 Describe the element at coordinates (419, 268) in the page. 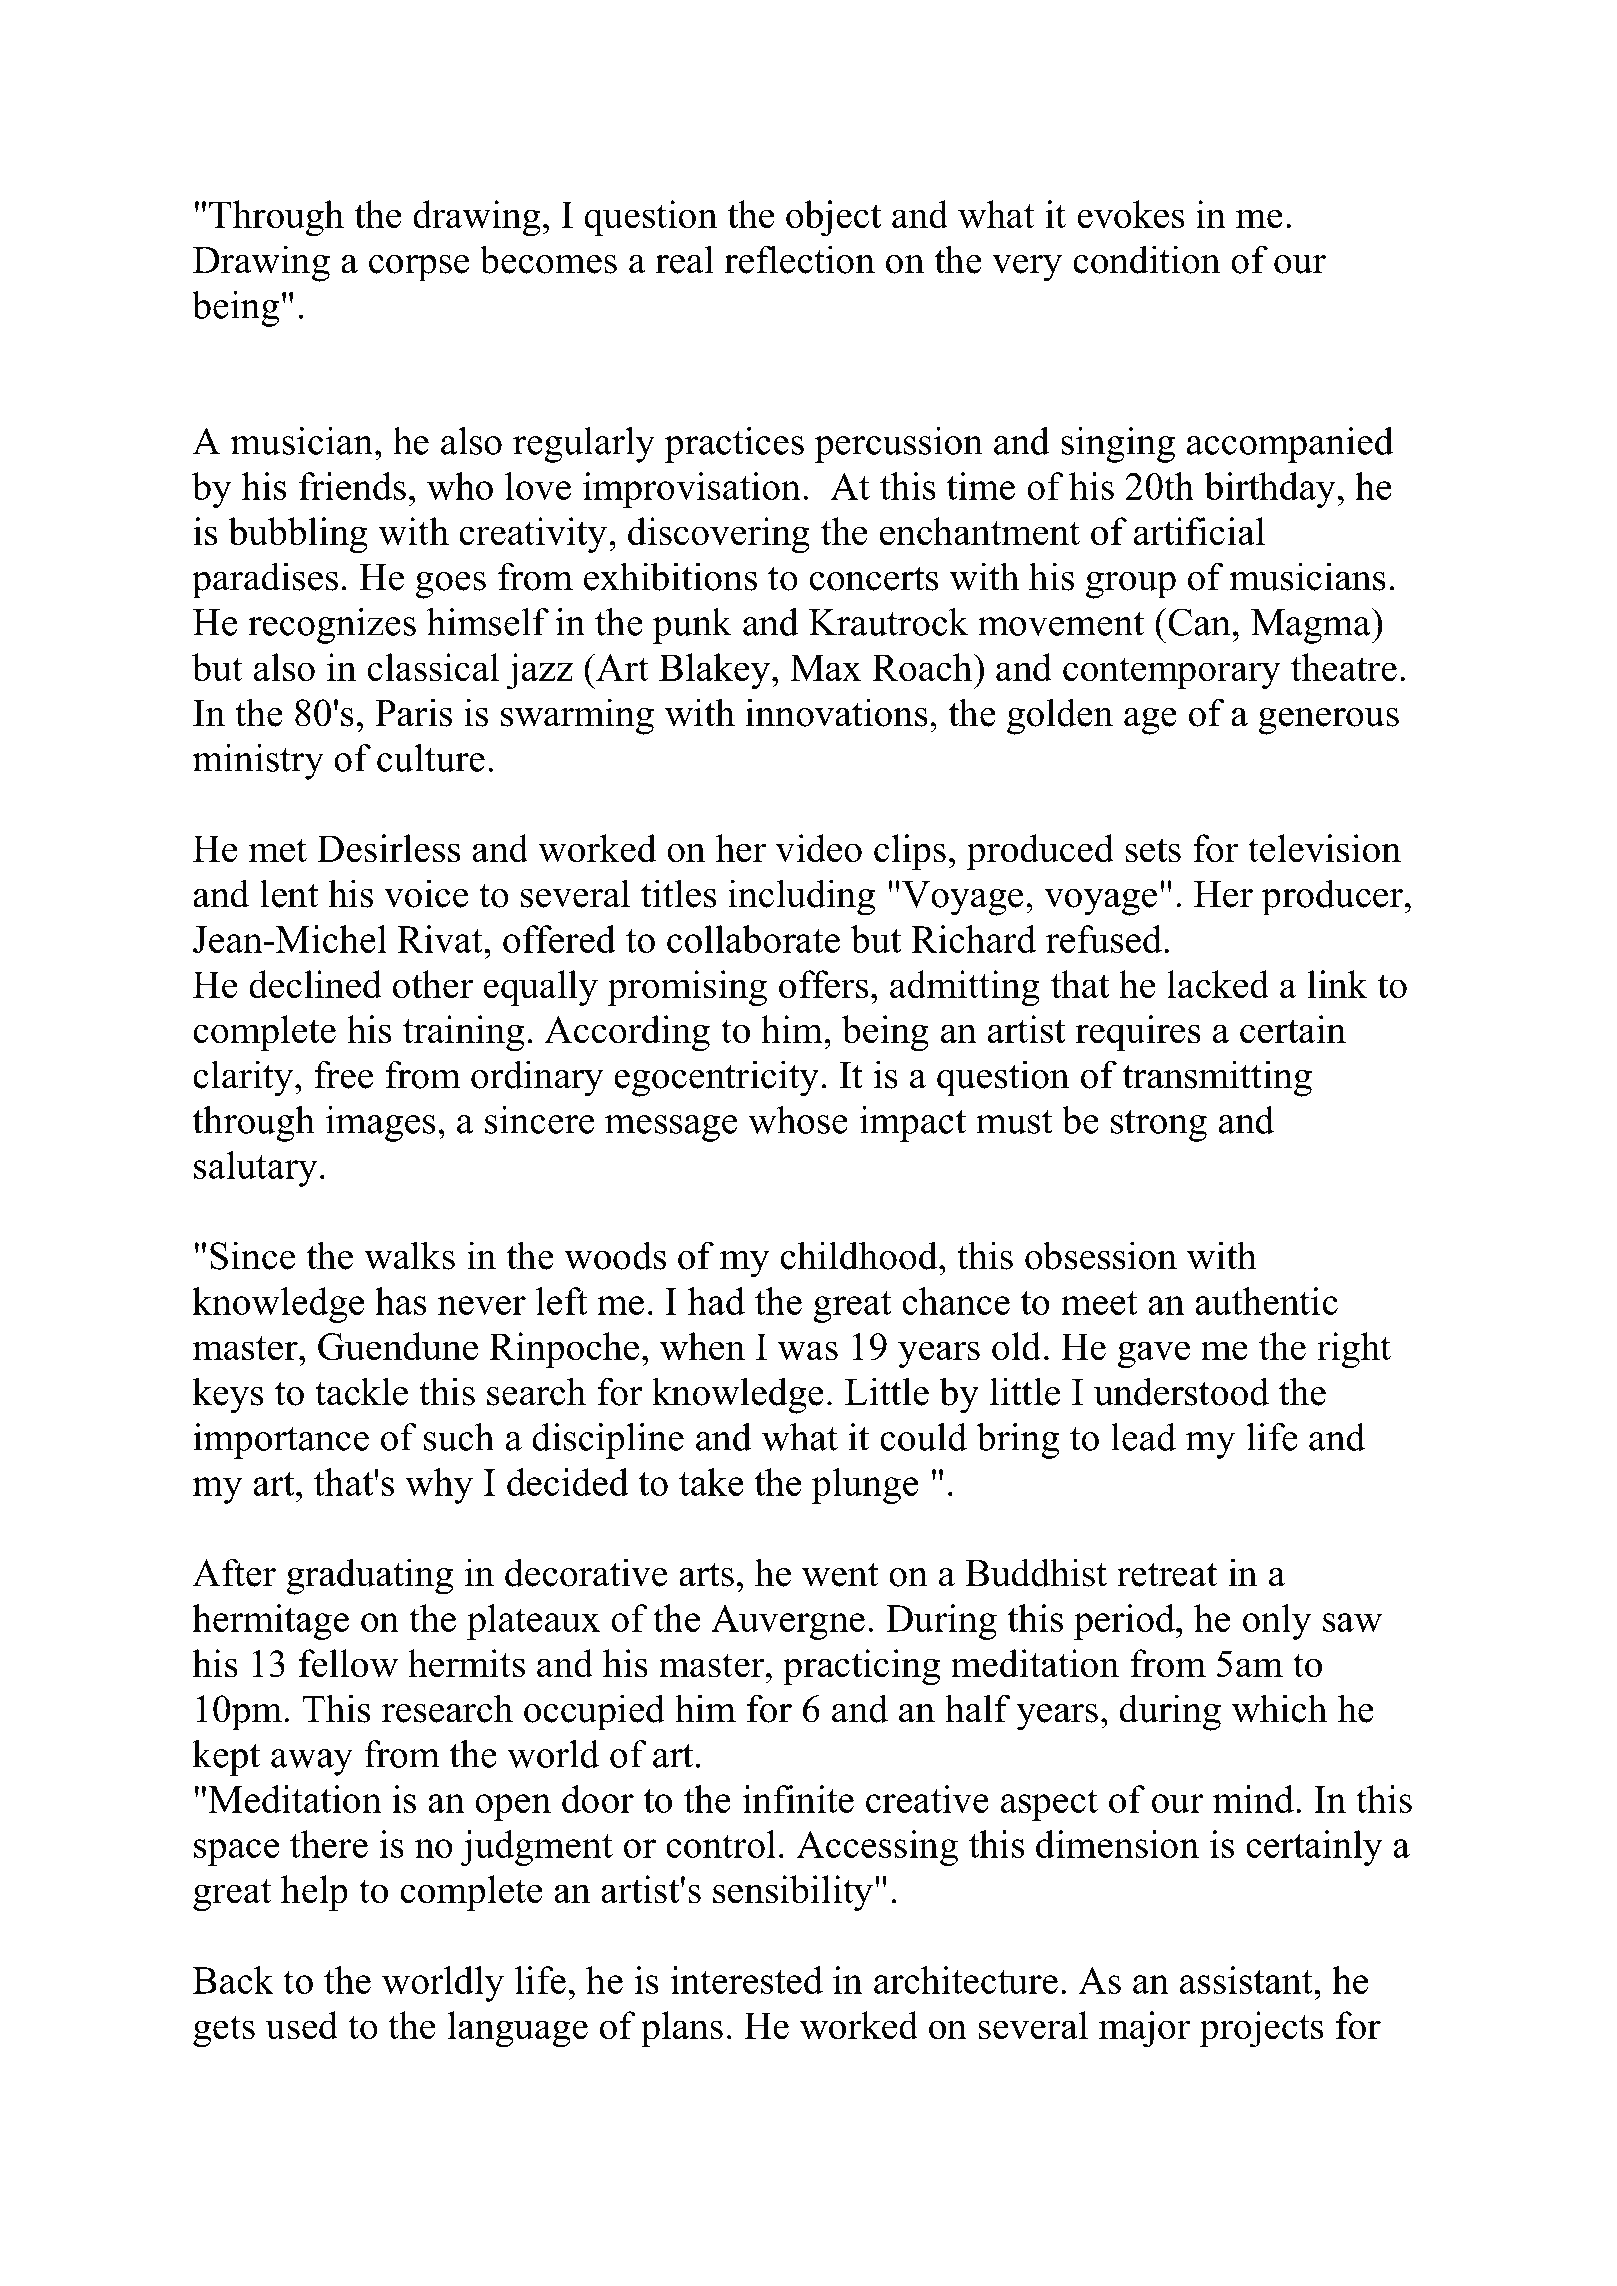

I see `corpse` at that location.
